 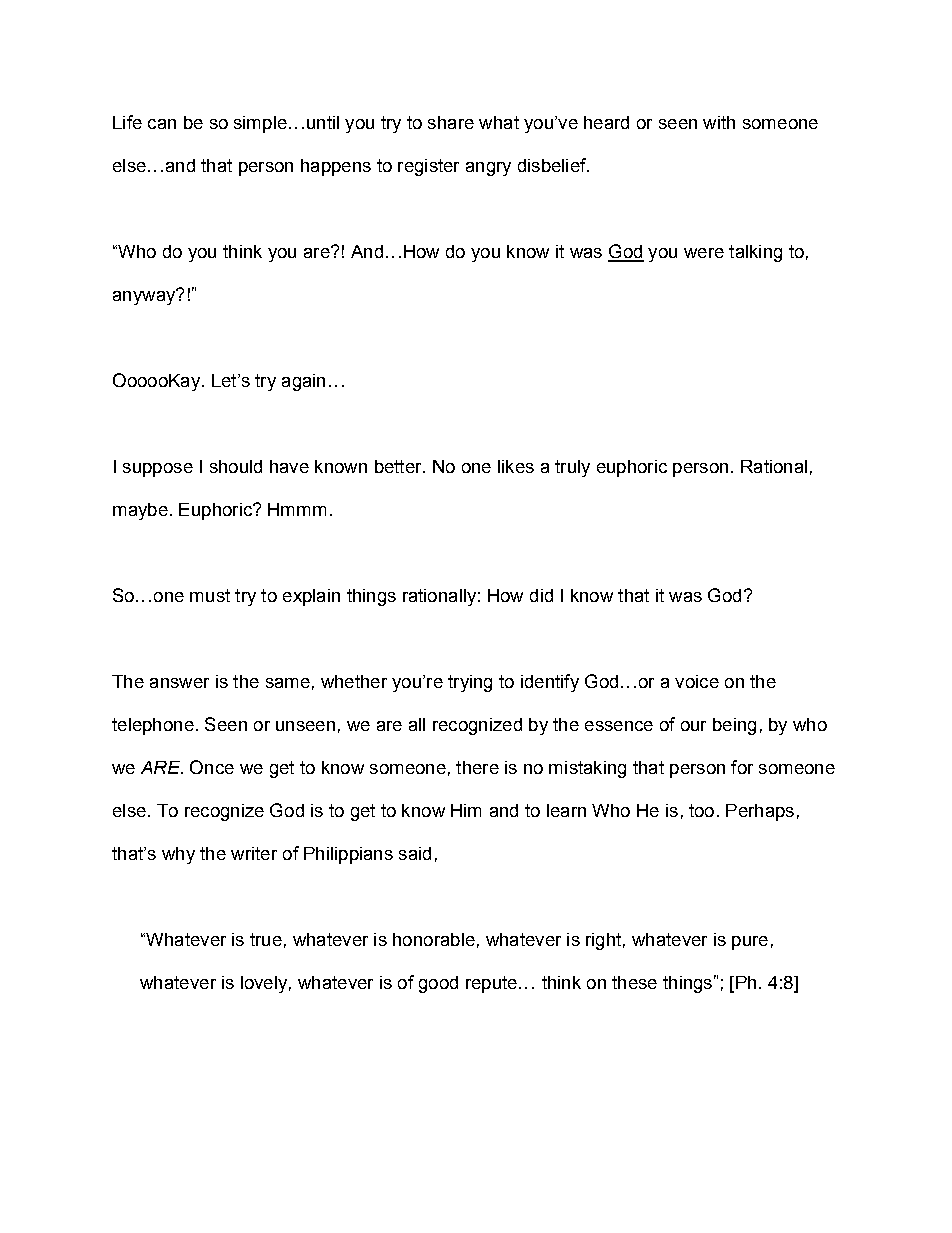 What do you see at coordinates (162, 124) in the screenshot?
I see `can` at bounding box center [162, 124].
